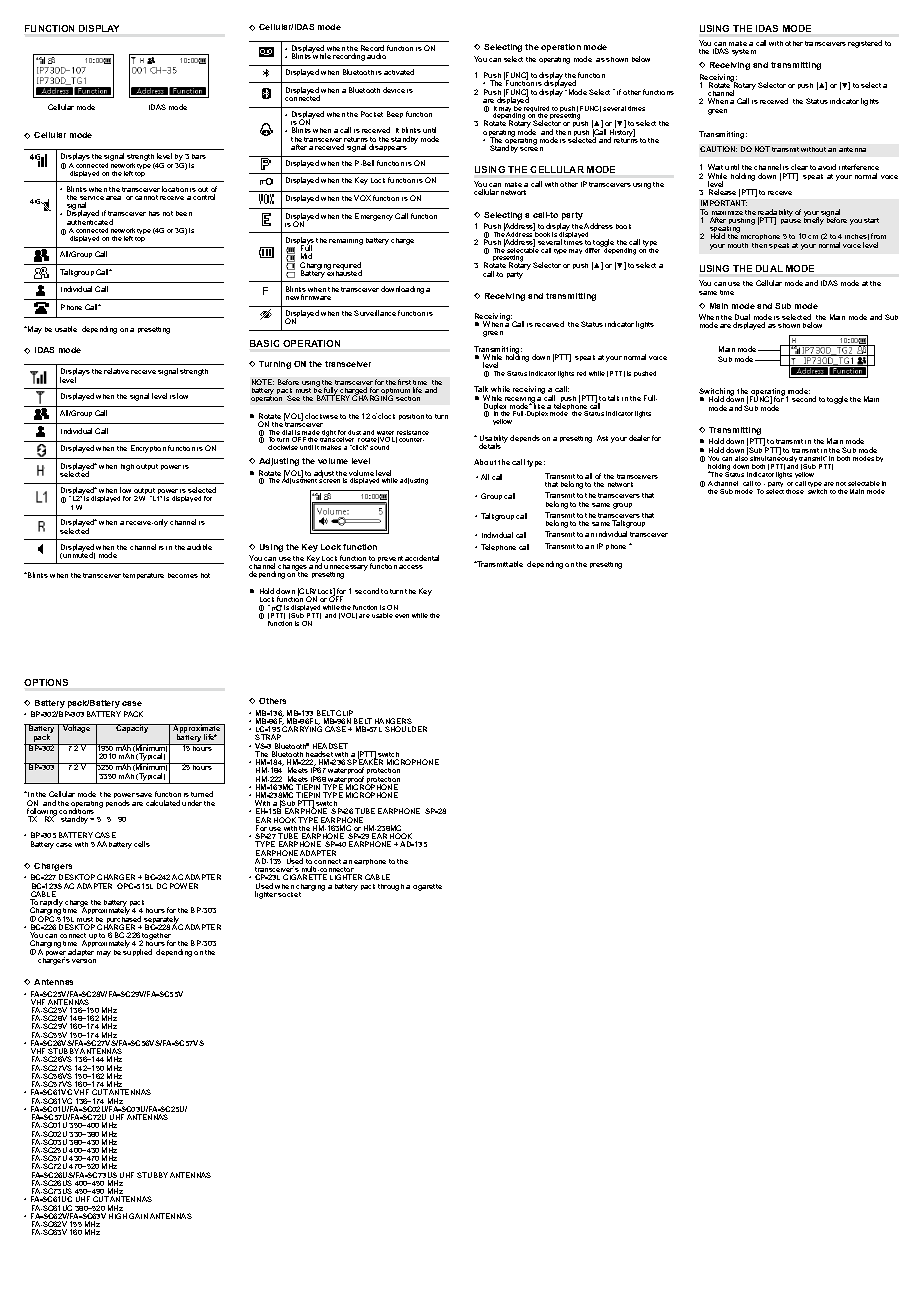  I want to click on SHOULDER, so click(406, 729).
